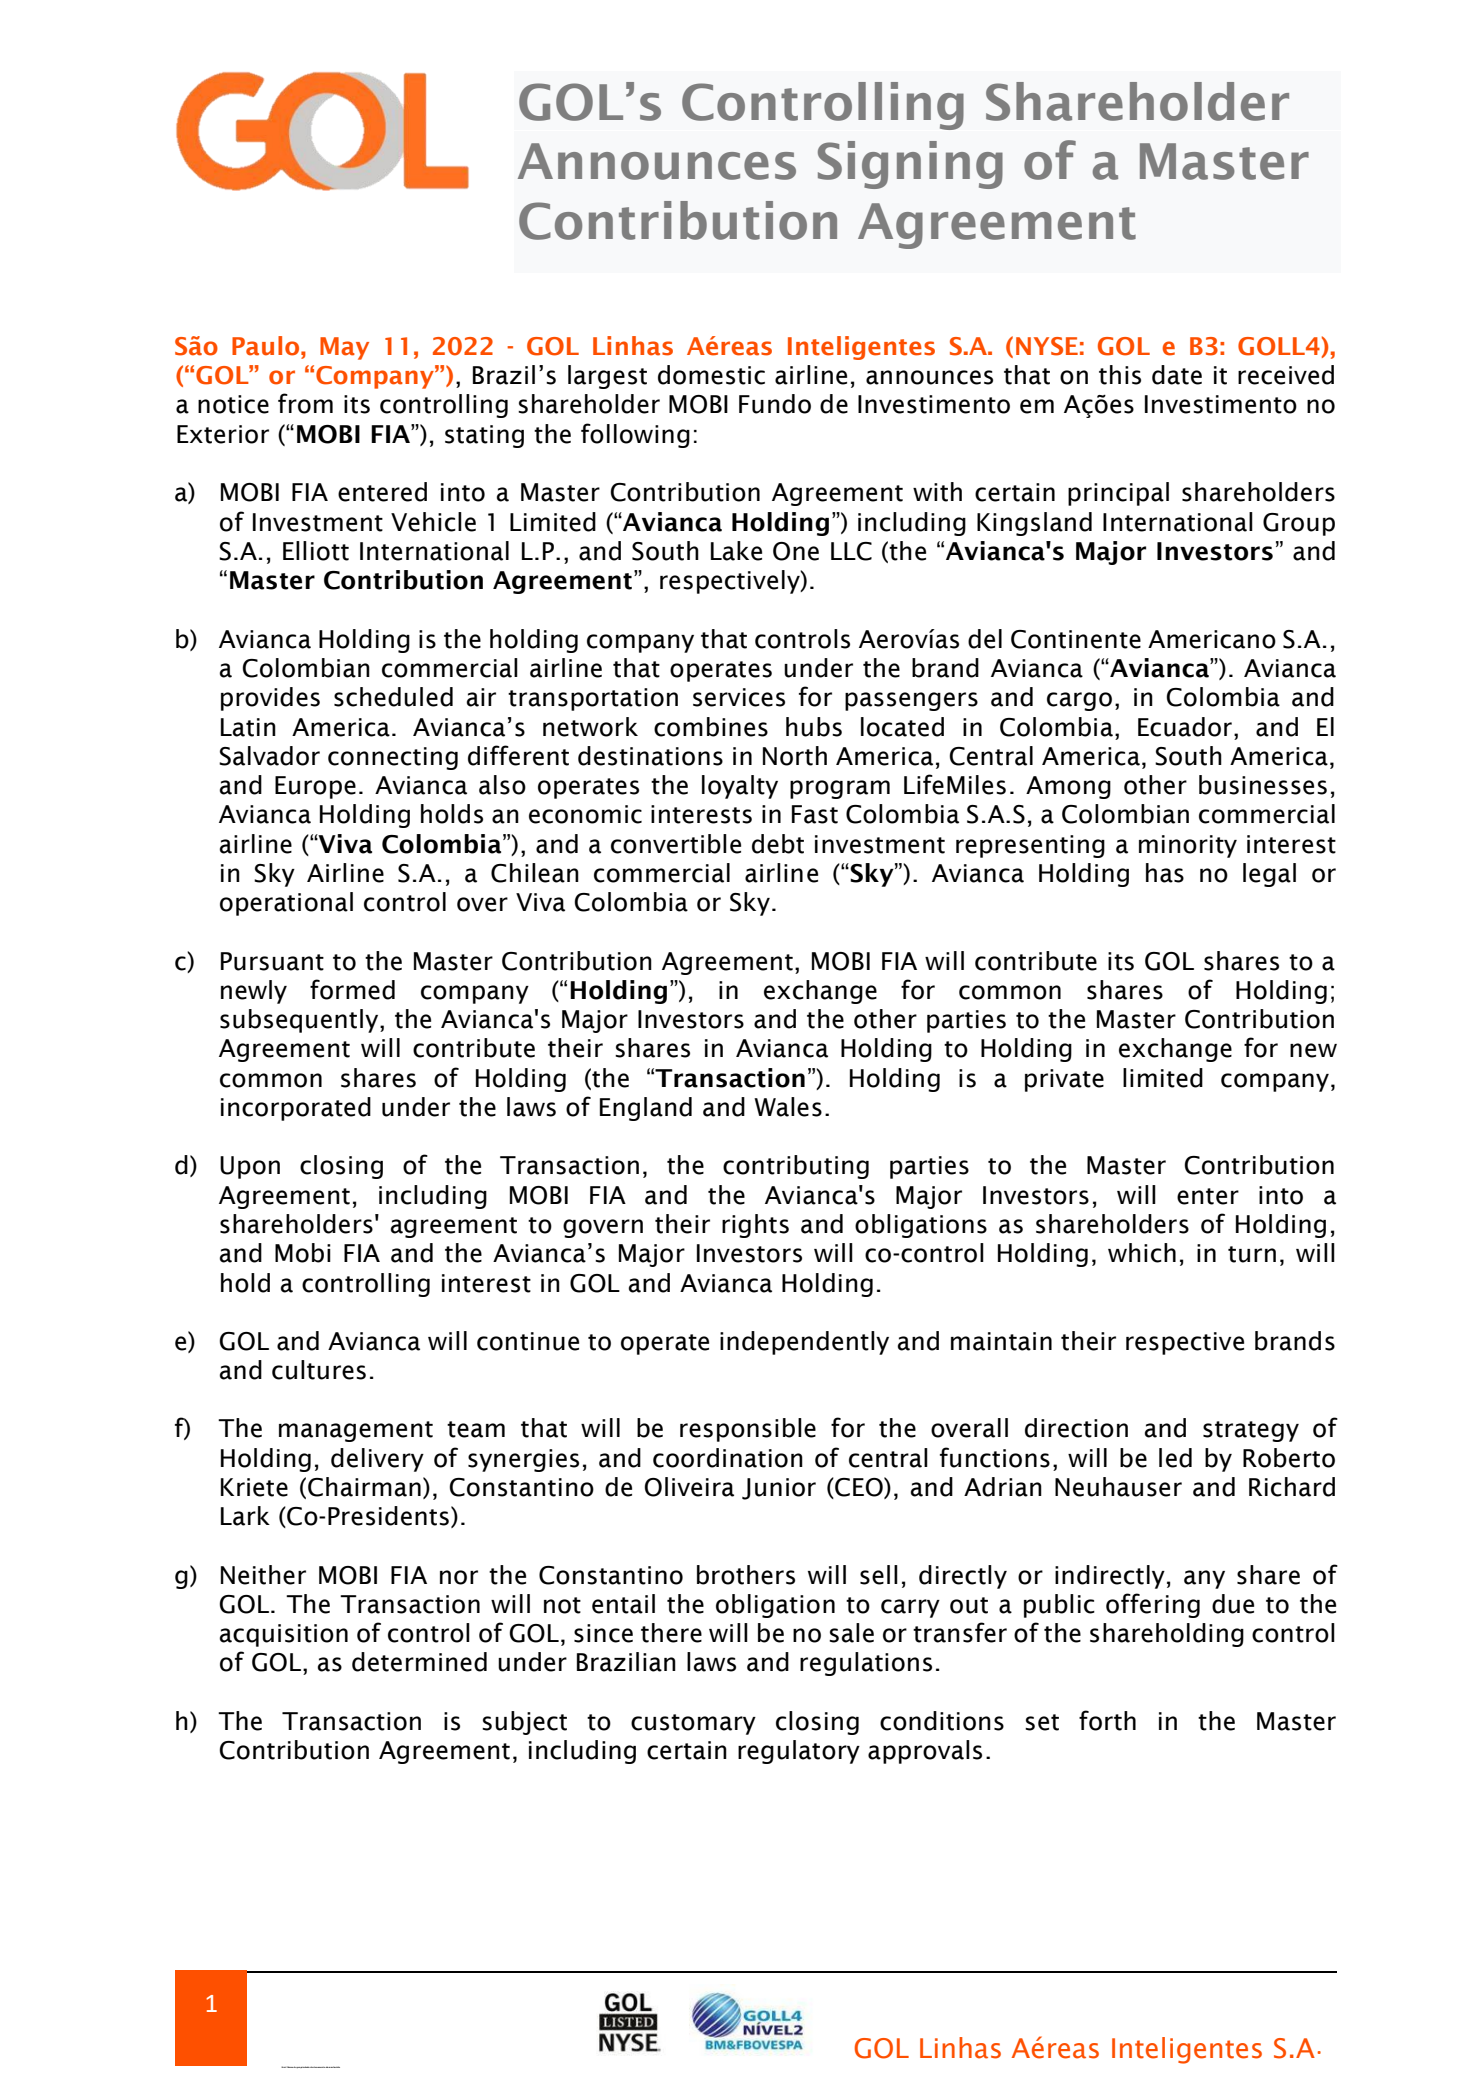  I want to click on responsible, so click(748, 1430).
